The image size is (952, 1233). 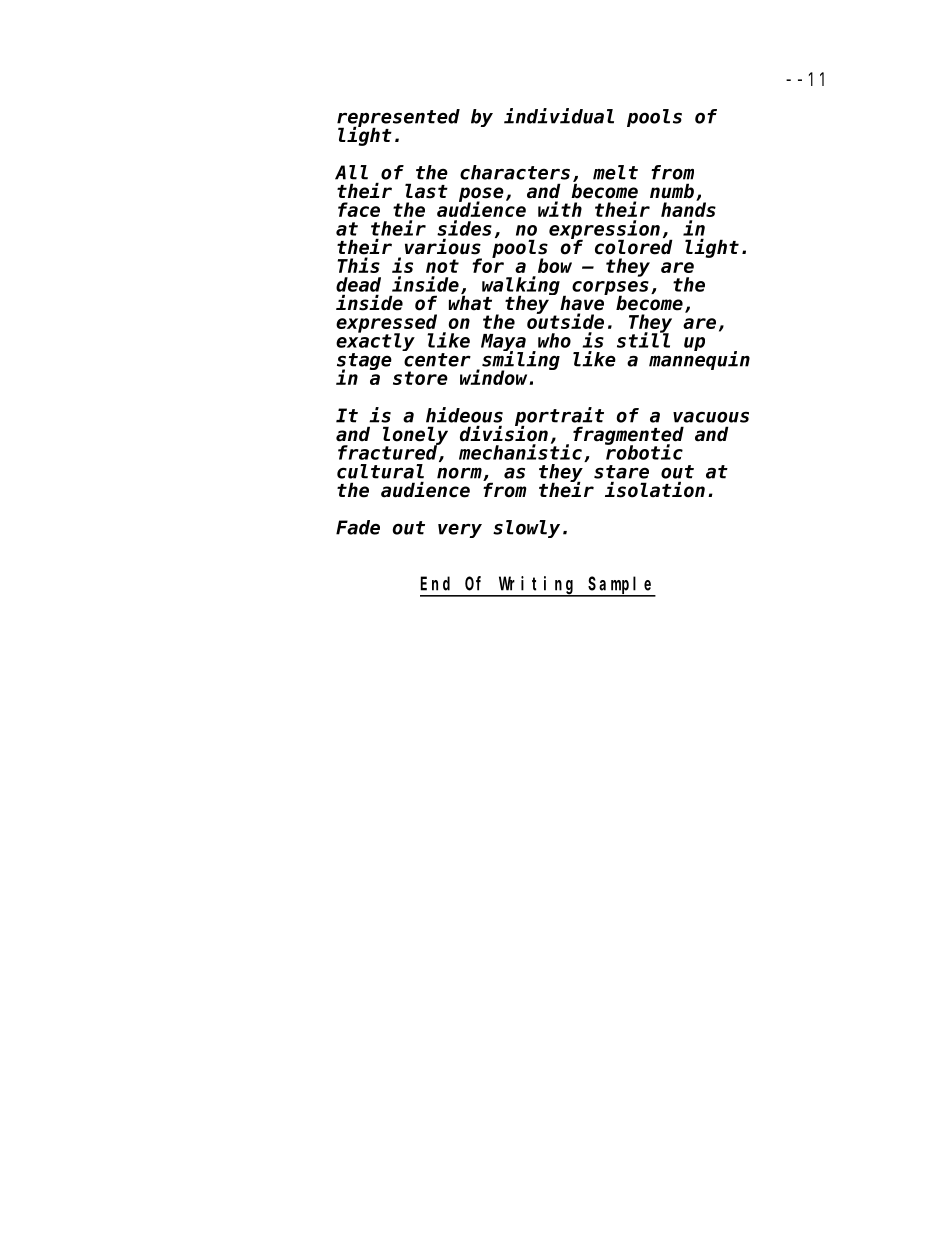 I want to click on division, so click(x=504, y=434).
